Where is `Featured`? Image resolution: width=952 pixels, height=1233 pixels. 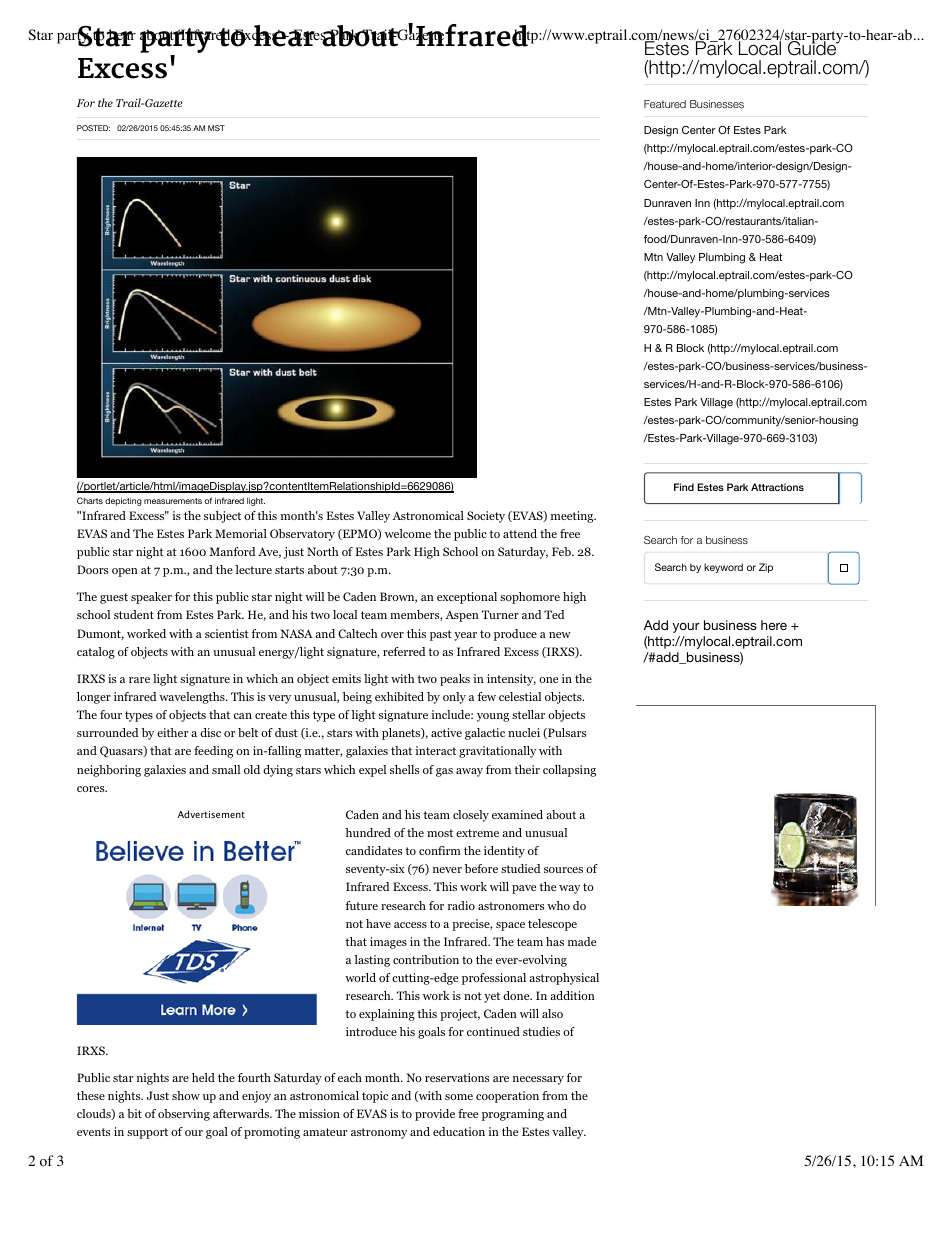
Featured is located at coordinates (665, 104).
